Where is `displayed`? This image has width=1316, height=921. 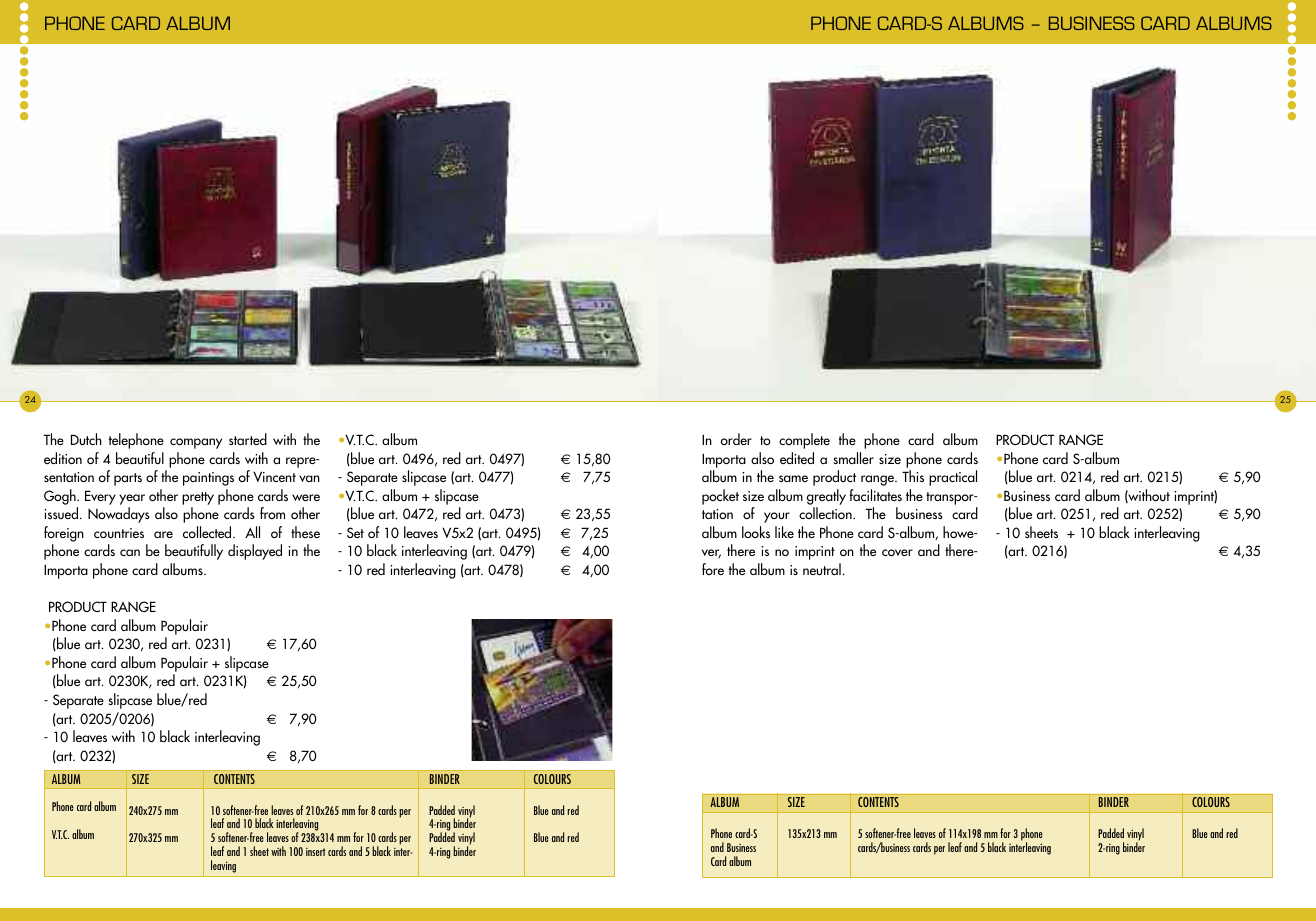
displayed is located at coordinates (255, 552).
